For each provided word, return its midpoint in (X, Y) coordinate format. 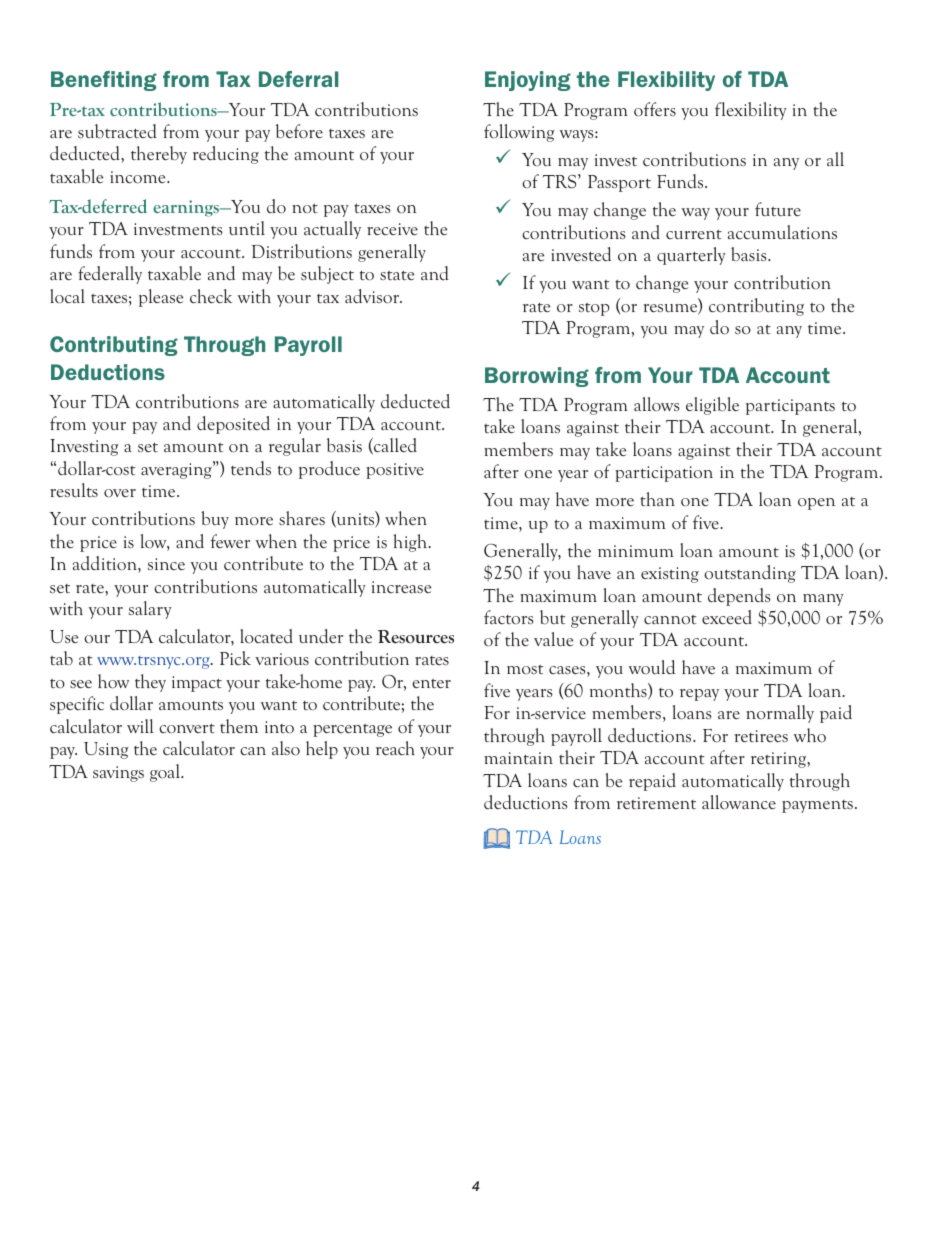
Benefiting (104, 81)
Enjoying (528, 81)
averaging (177, 470)
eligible (712, 406)
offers (655, 109)
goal (166, 773)
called (394, 446)
